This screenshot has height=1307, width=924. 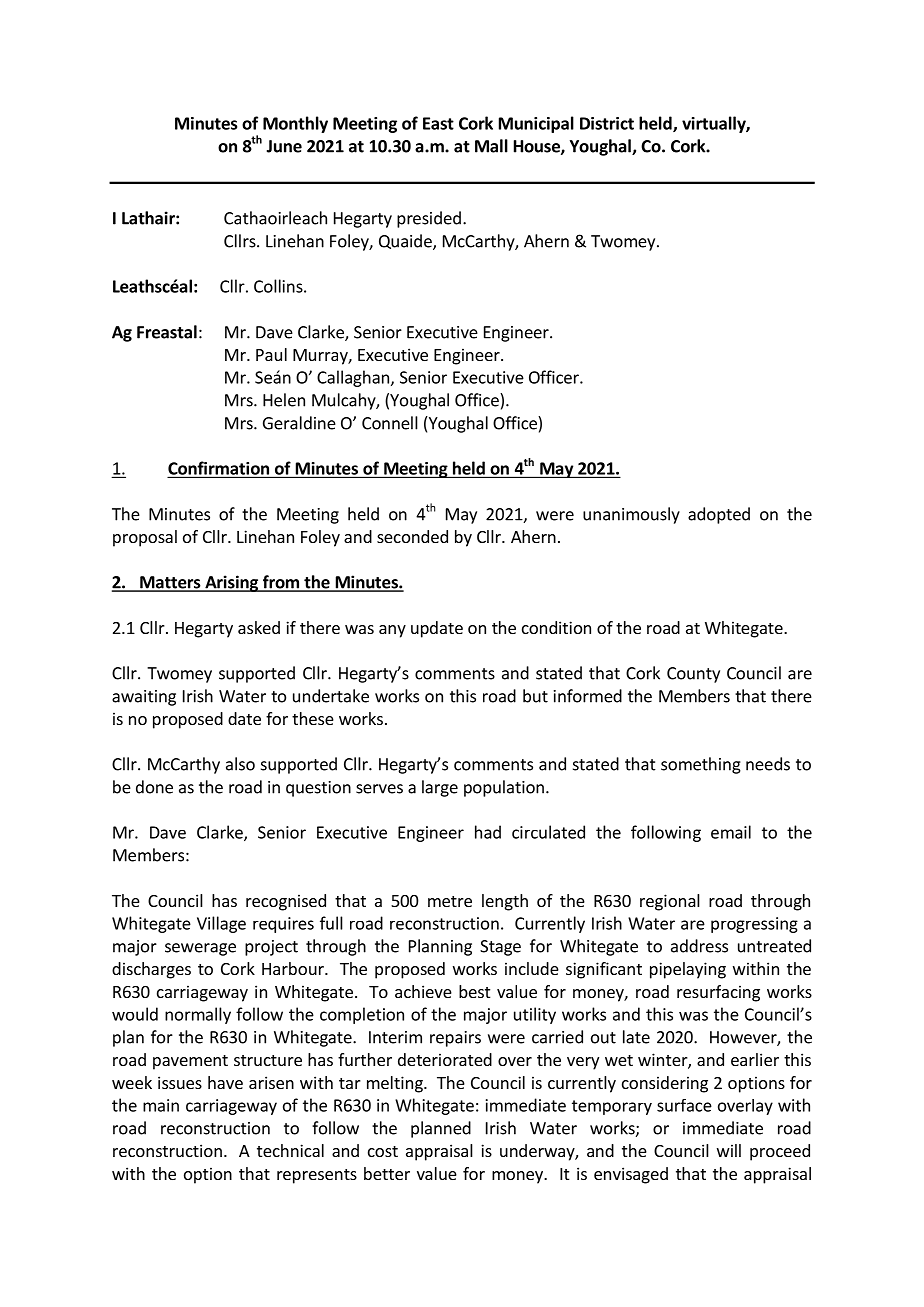 What do you see at coordinates (729, 1150) in the screenshot?
I see `will` at bounding box center [729, 1150].
